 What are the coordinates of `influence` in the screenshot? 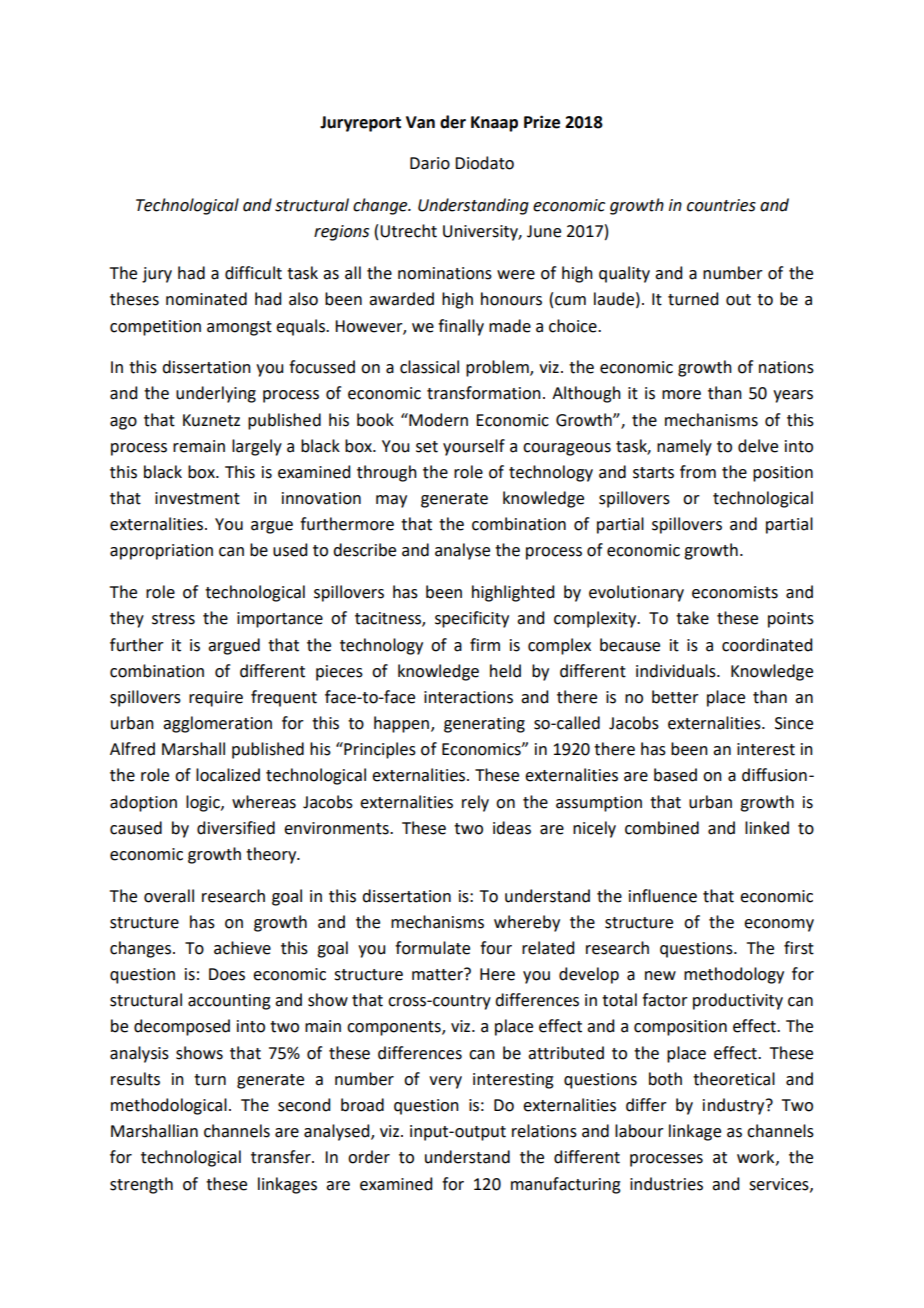 It's located at (663, 896).
